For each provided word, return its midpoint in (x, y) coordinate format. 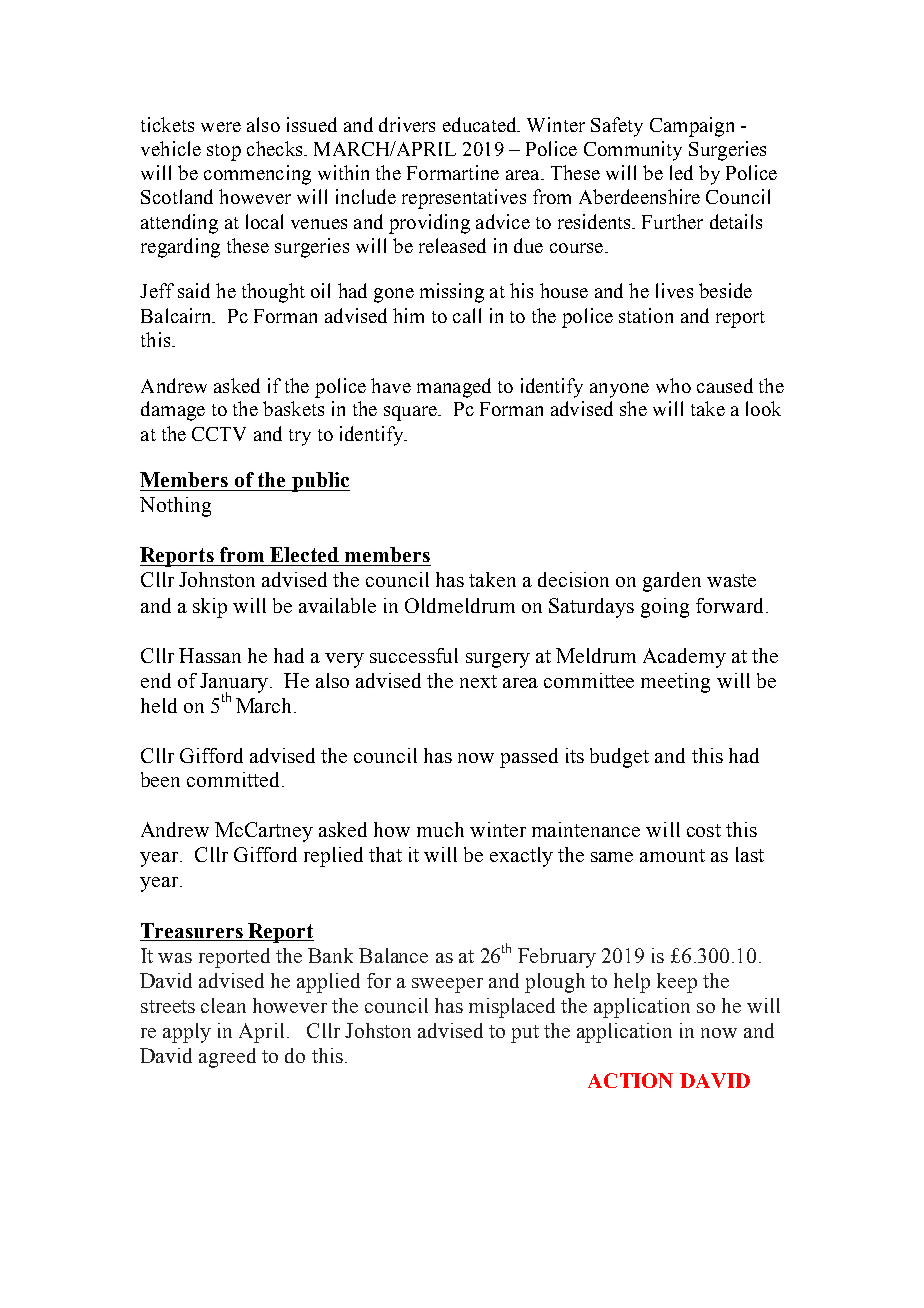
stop (224, 152)
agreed (227, 1058)
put (525, 1034)
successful (414, 655)
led (681, 172)
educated (481, 124)
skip (210, 608)
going (665, 608)
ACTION (630, 1080)
